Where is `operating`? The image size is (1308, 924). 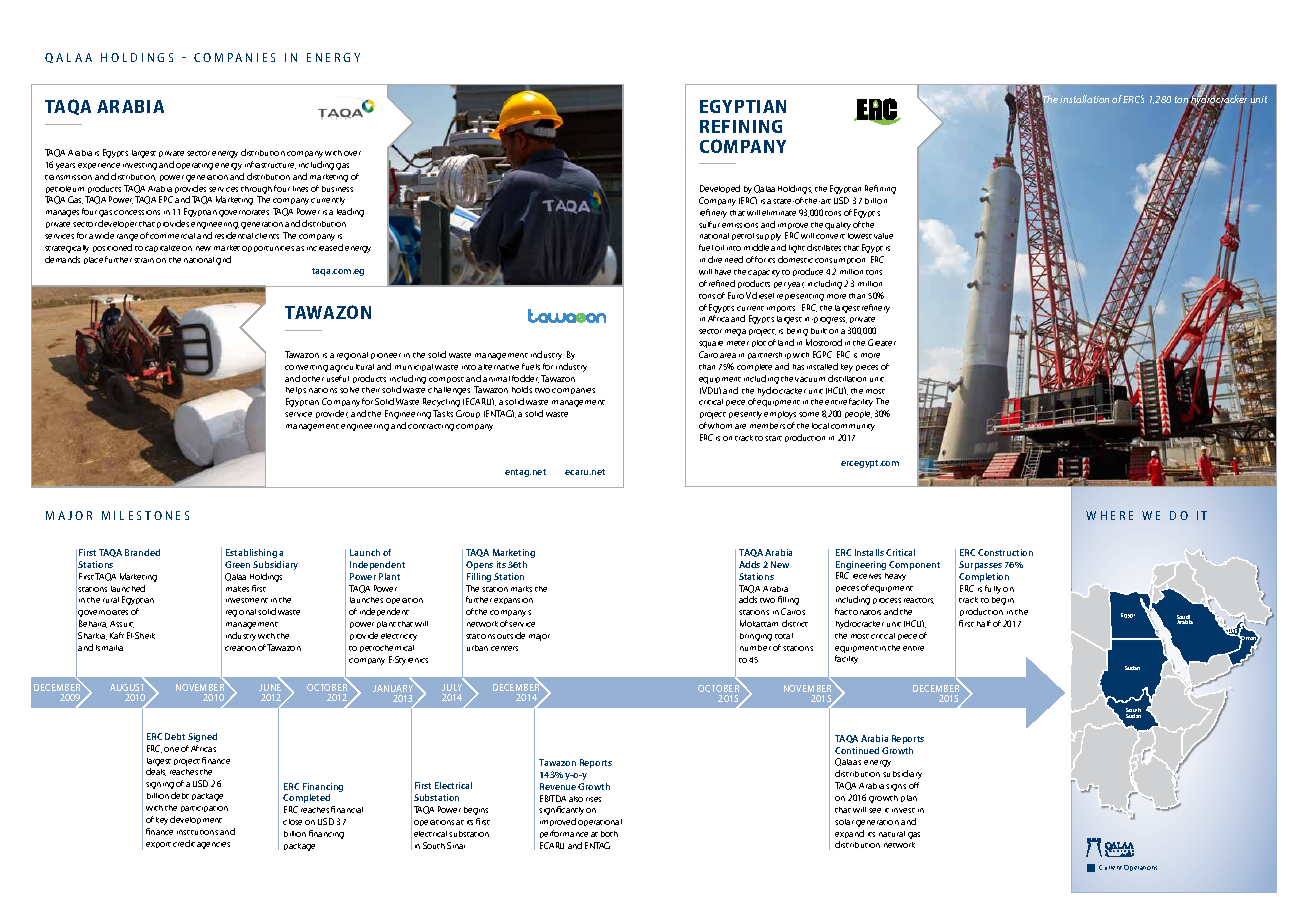
operating is located at coordinates (194, 166).
